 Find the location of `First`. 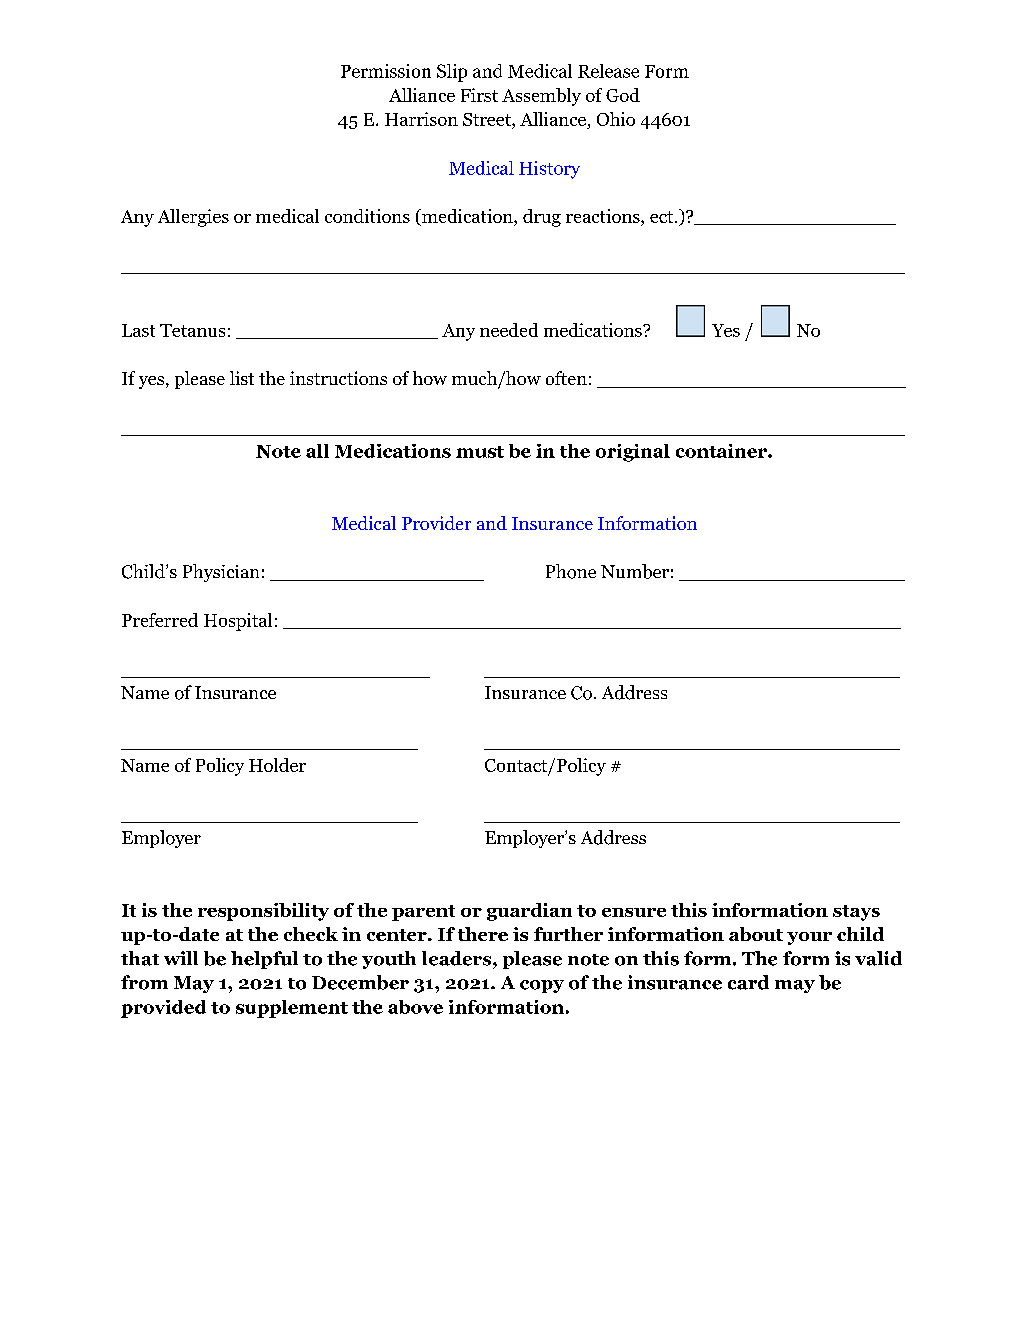

First is located at coordinates (479, 95).
